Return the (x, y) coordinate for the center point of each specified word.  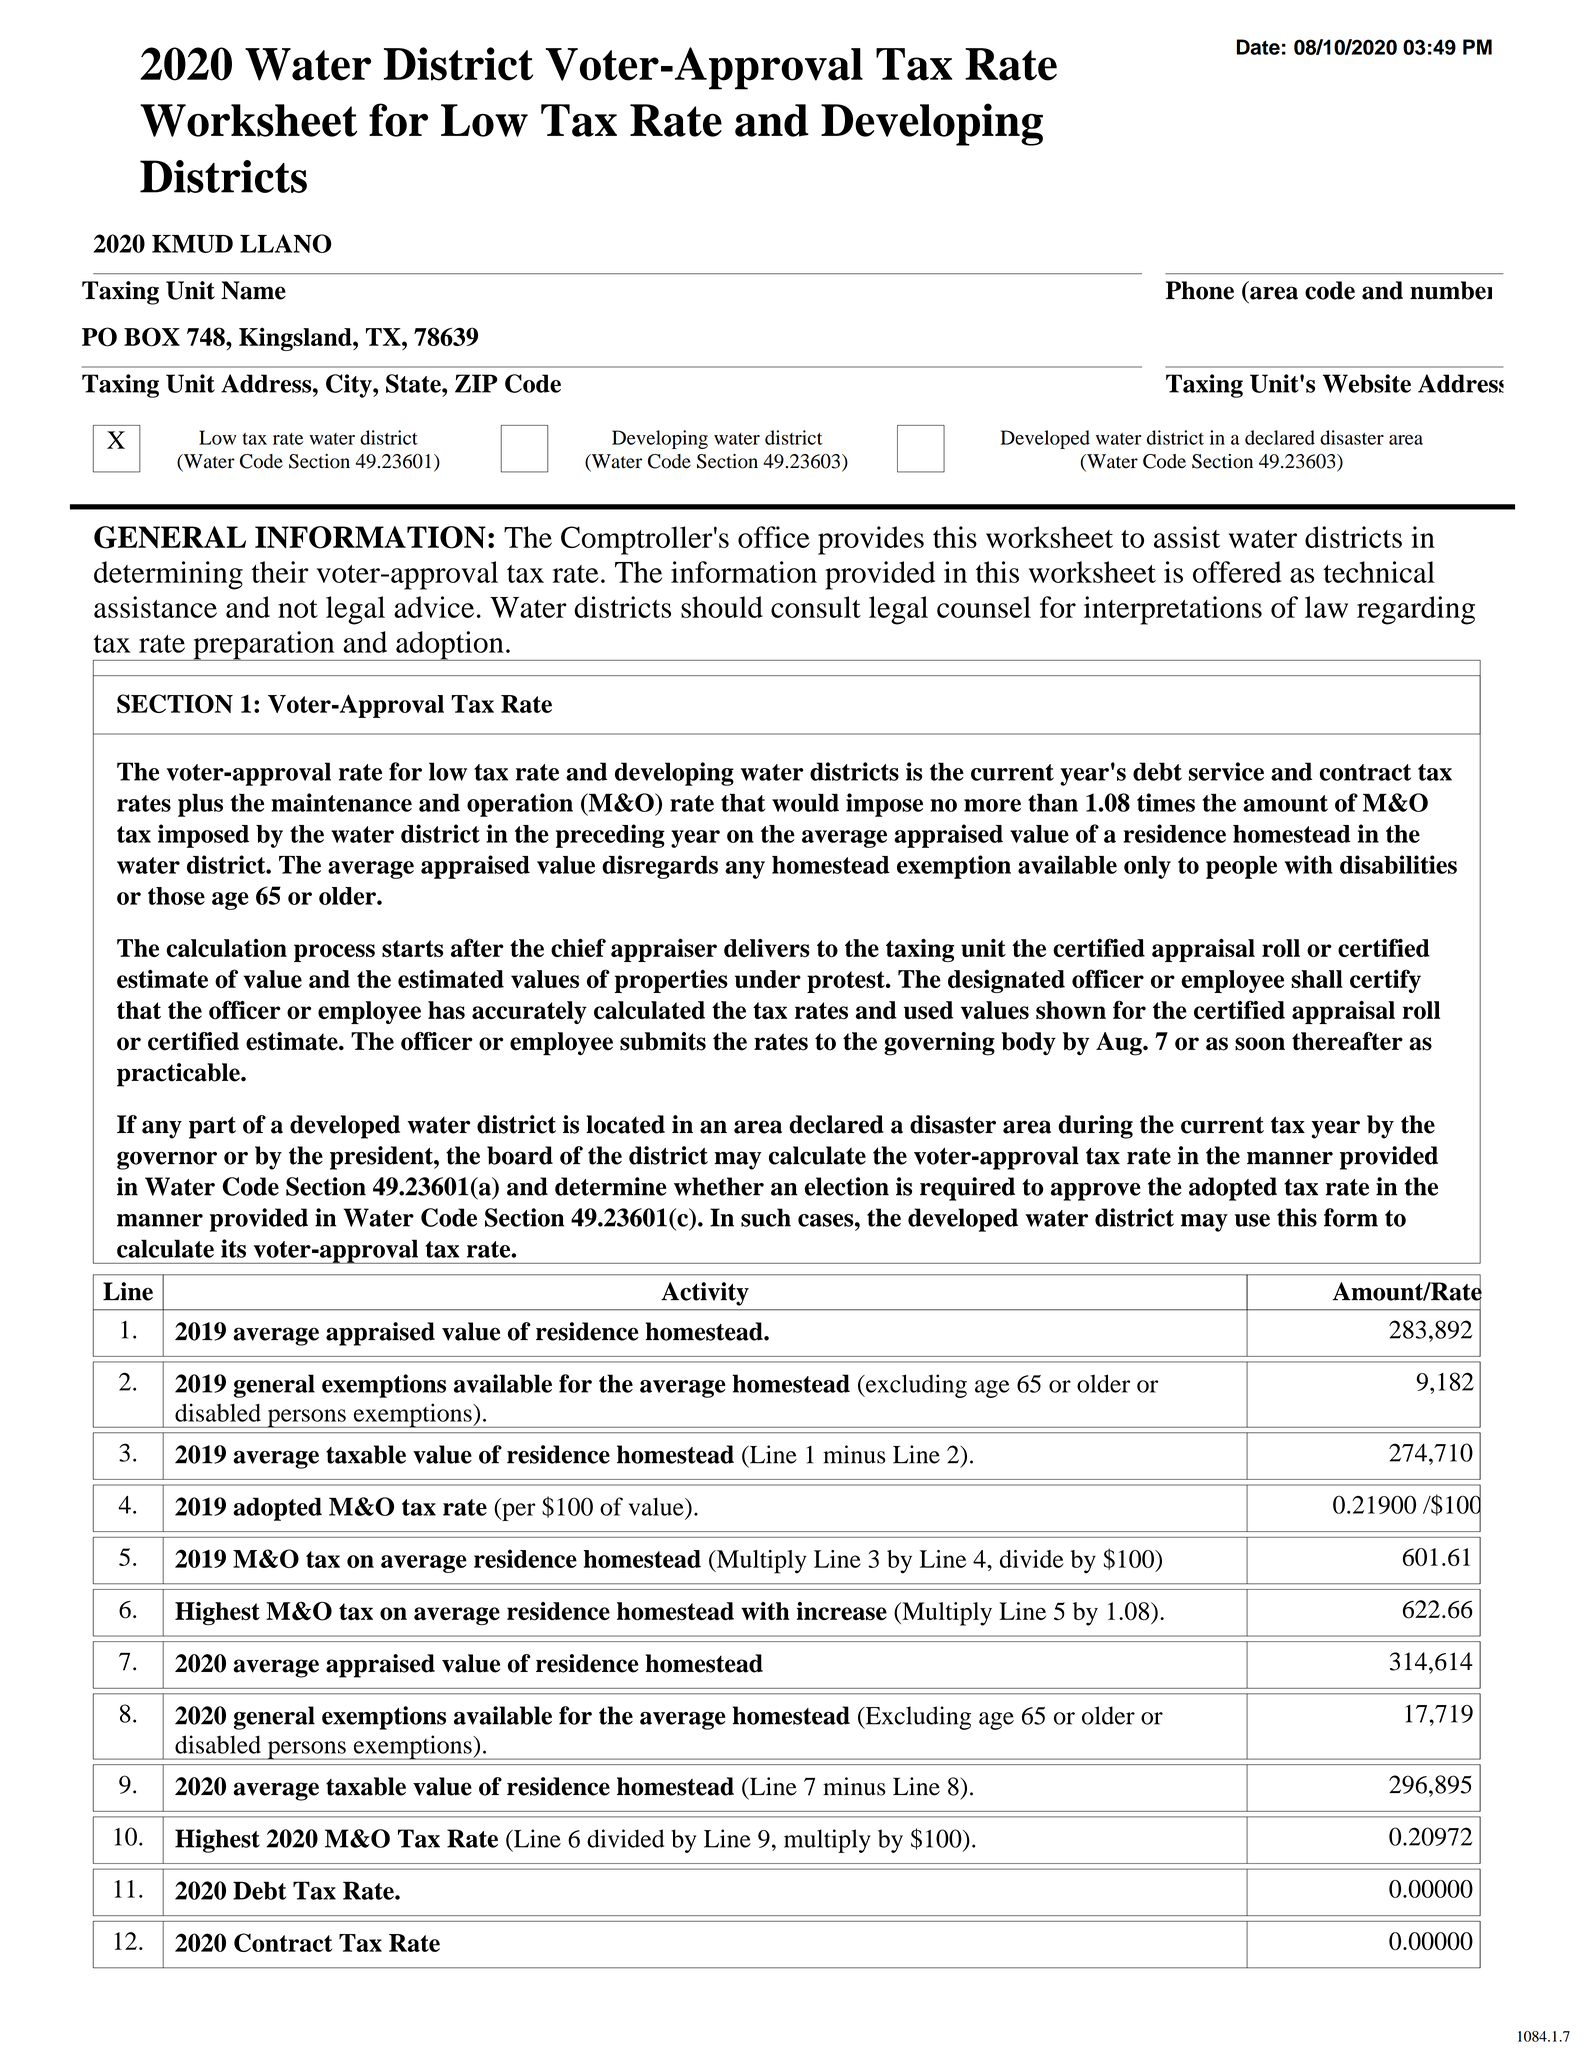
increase (842, 1611)
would (805, 802)
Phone (1200, 290)
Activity (705, 1294)
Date (1258, 47)
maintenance (341, 802)
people (1241, 867)
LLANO (286, 243)
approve (1096, 1192)
